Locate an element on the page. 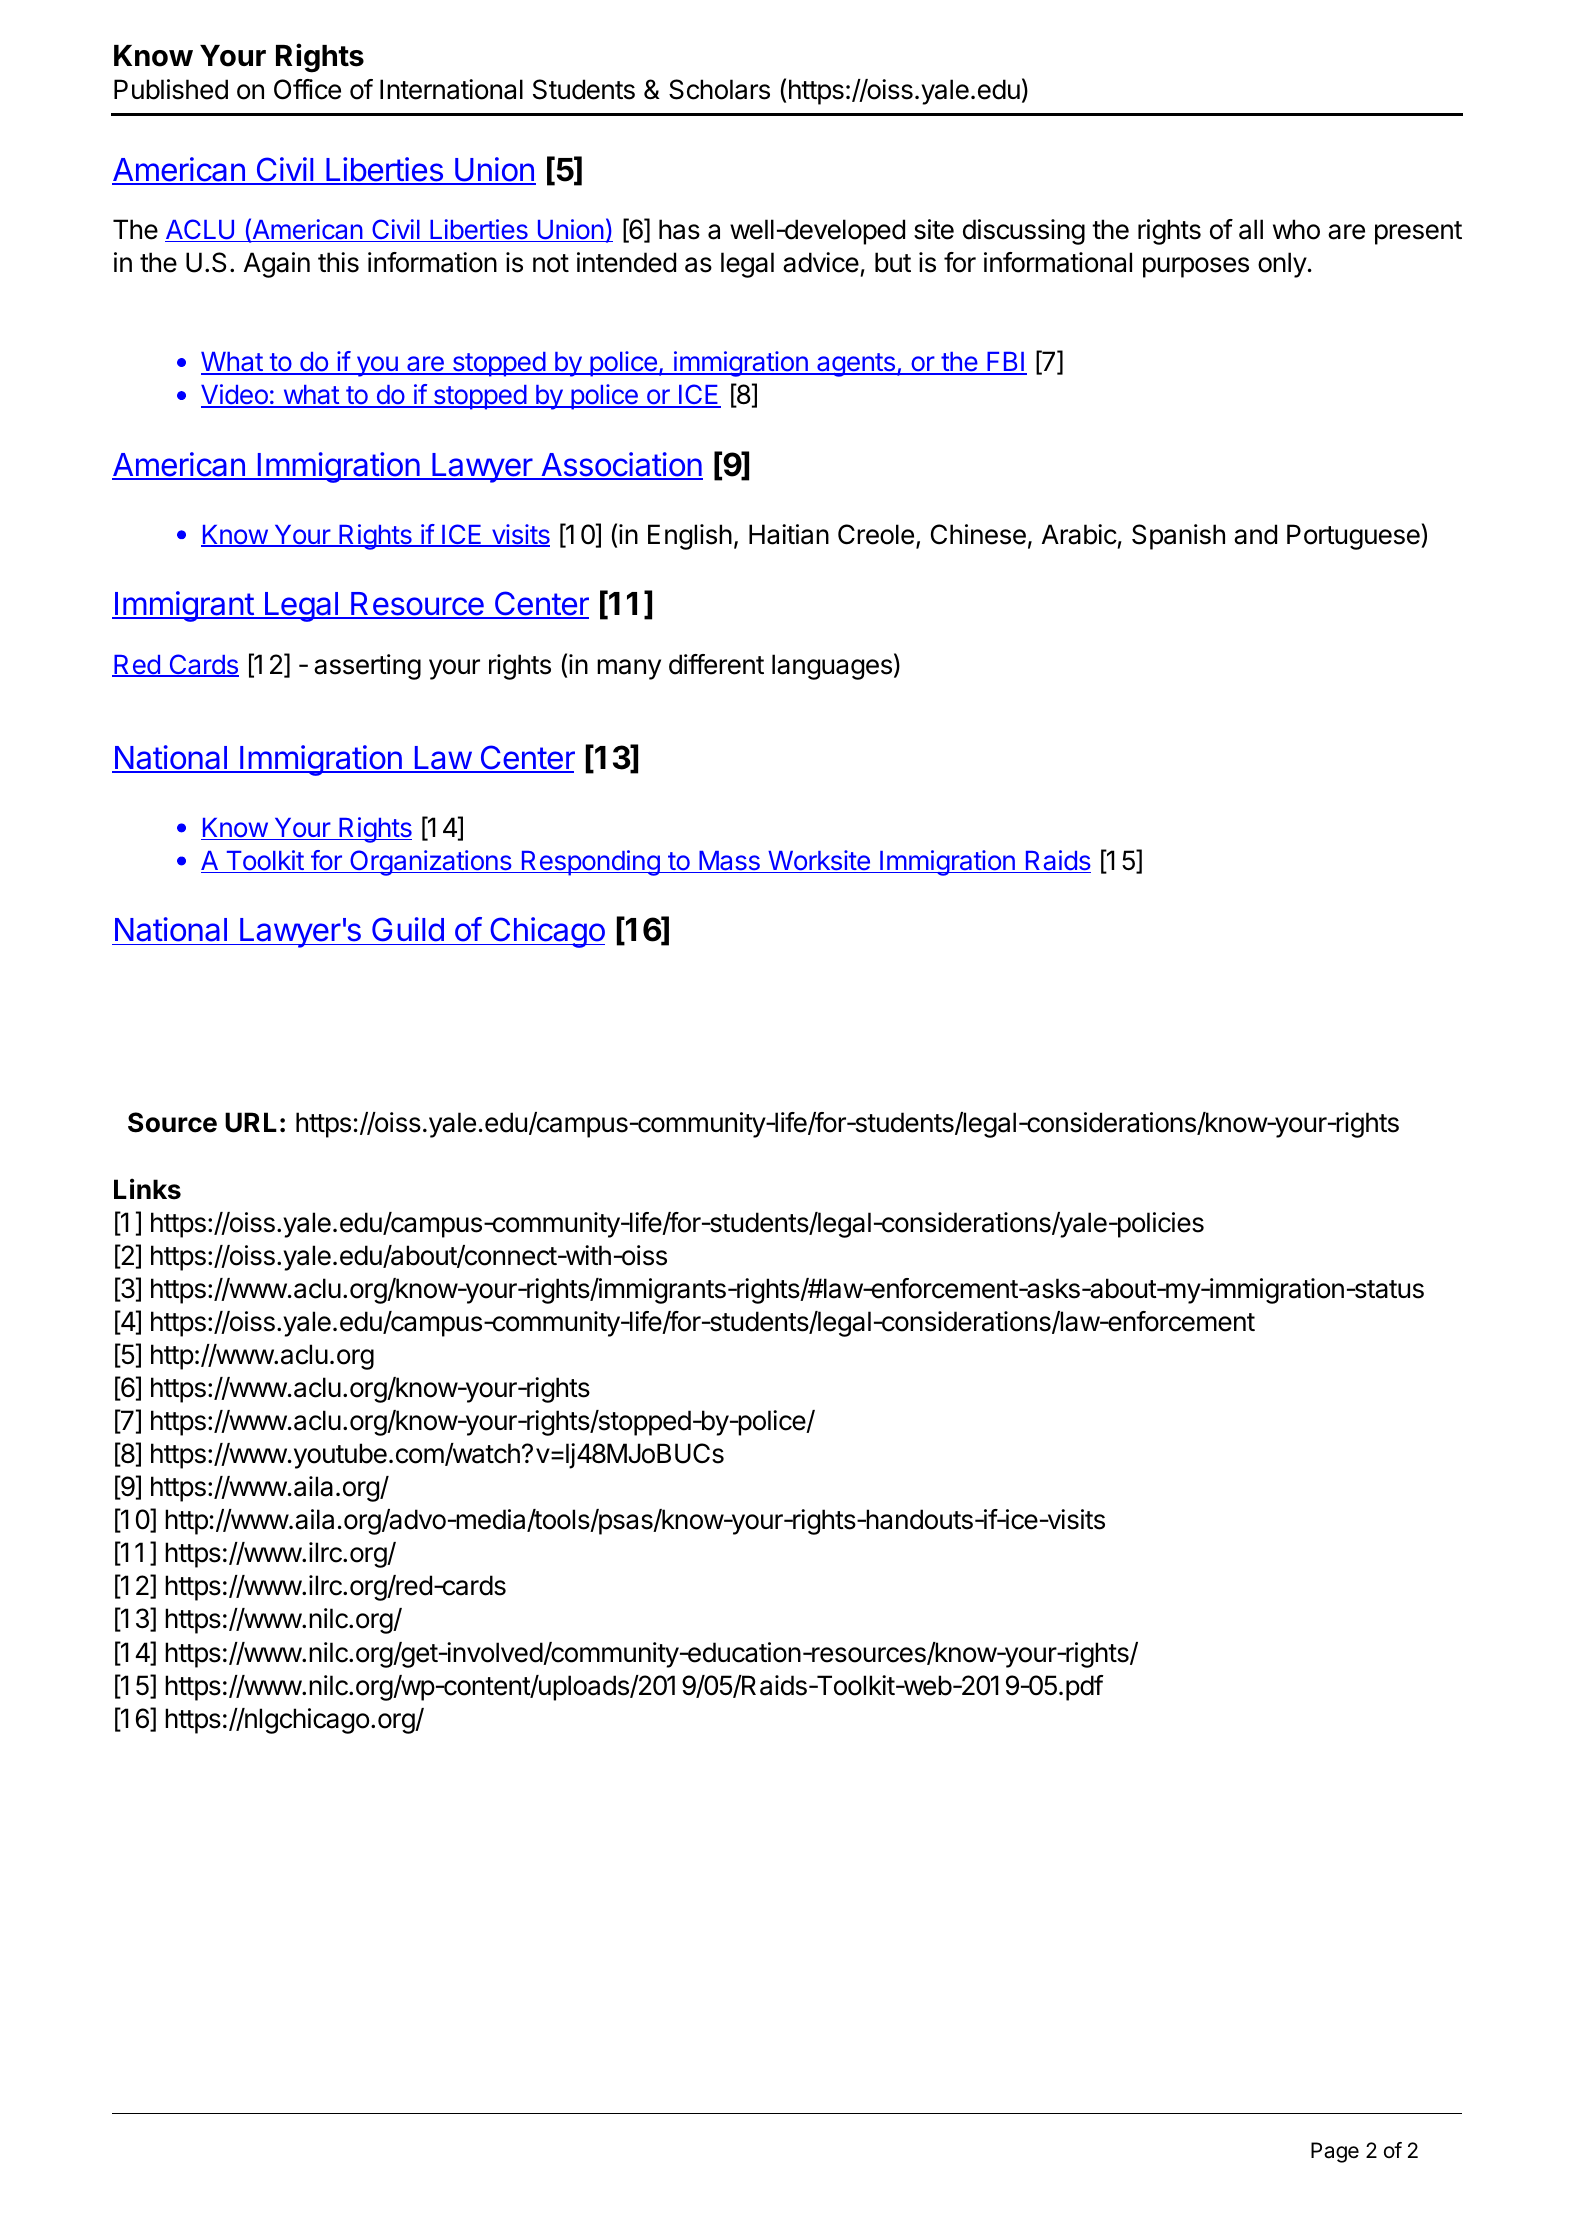  Mass is located at coordinates (729, 862).
